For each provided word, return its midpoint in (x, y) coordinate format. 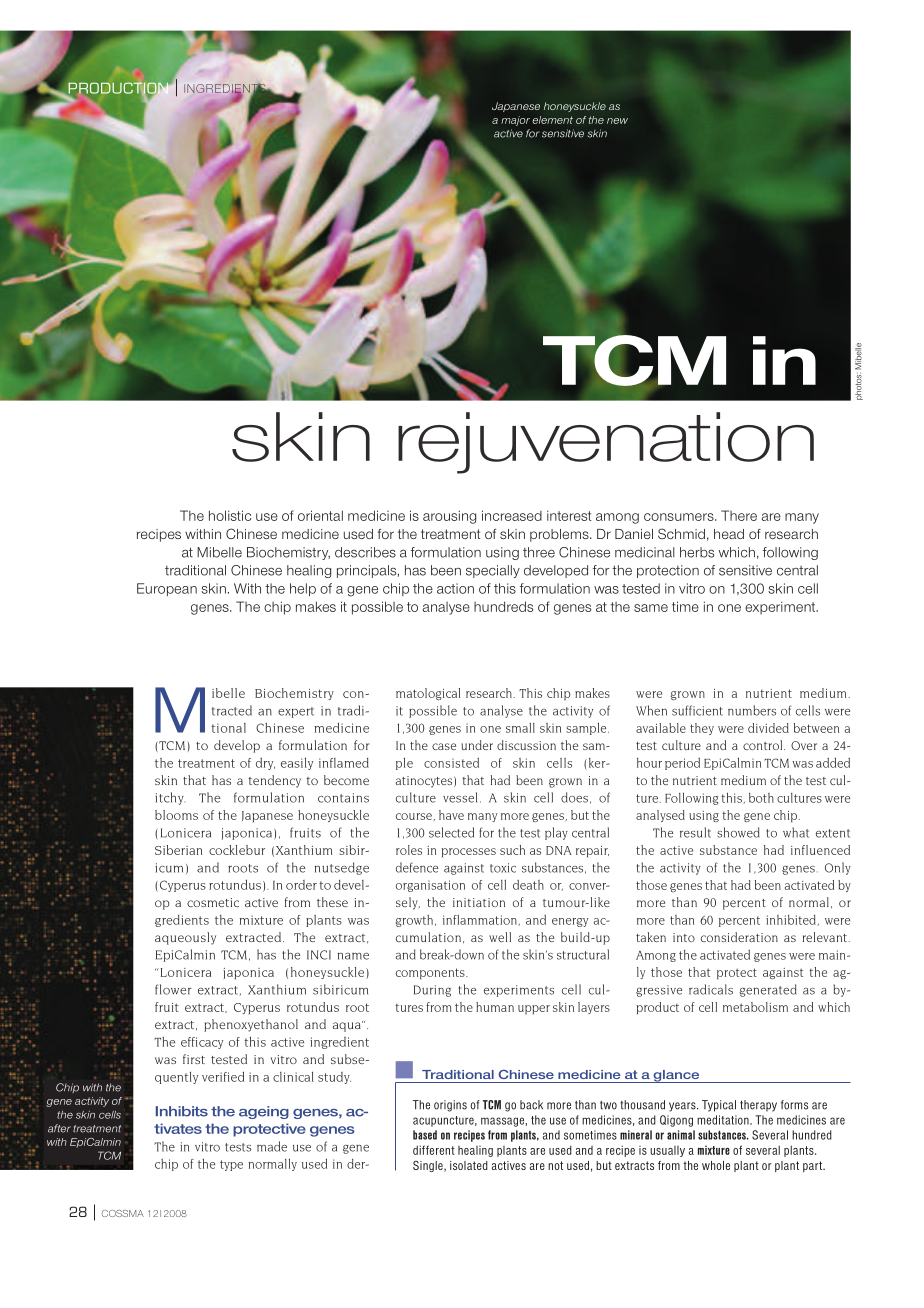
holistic (230, 515)
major (515, 121)
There (739, 515)
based (425, 1135)
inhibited (792, 920)
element (552, 120)
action (455, 588)
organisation (430, 886)
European (167, 589)
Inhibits (182, 1111)
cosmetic (213, 902)
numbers (752, 710)
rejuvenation (606, 443)
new (617, 121)
